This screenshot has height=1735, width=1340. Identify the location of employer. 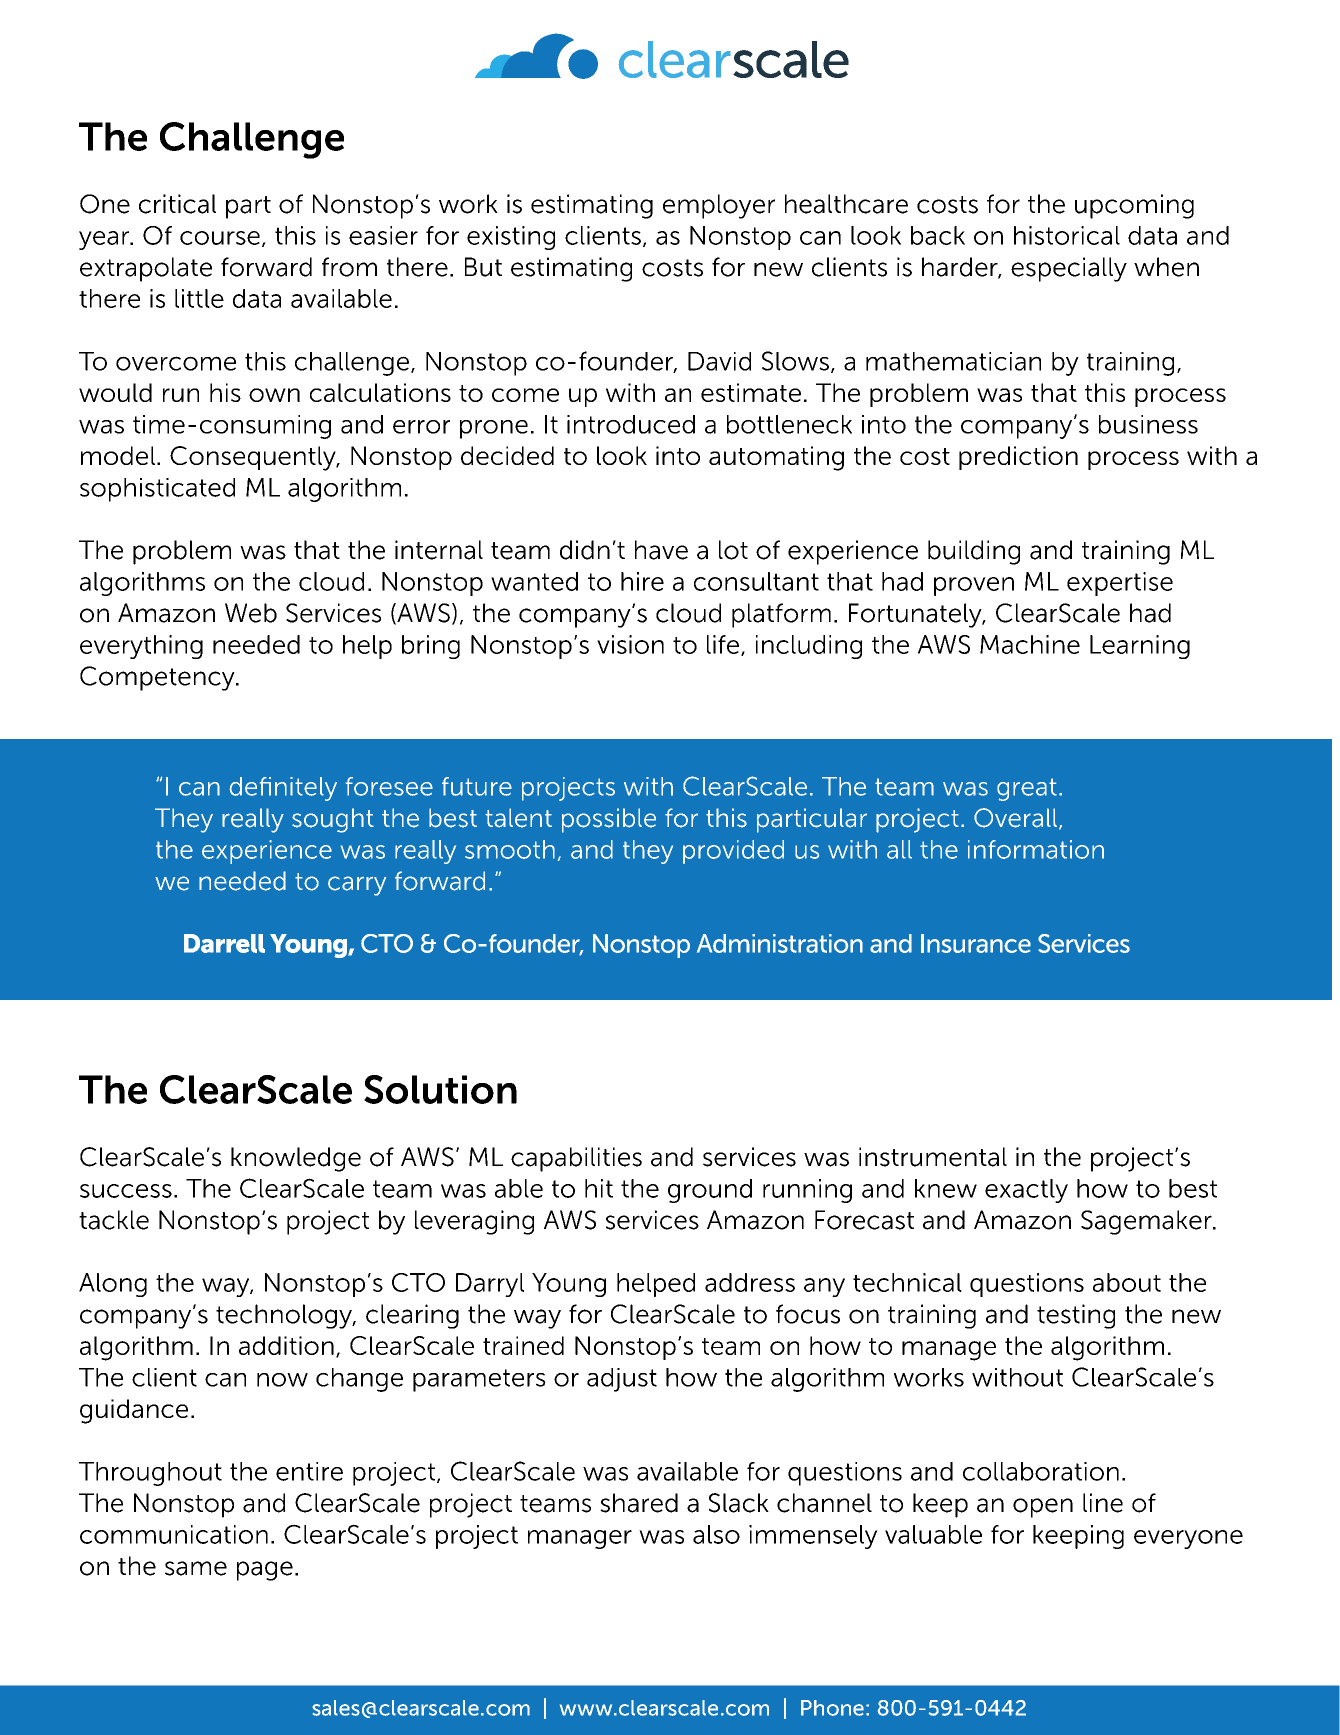
(719, 206).
